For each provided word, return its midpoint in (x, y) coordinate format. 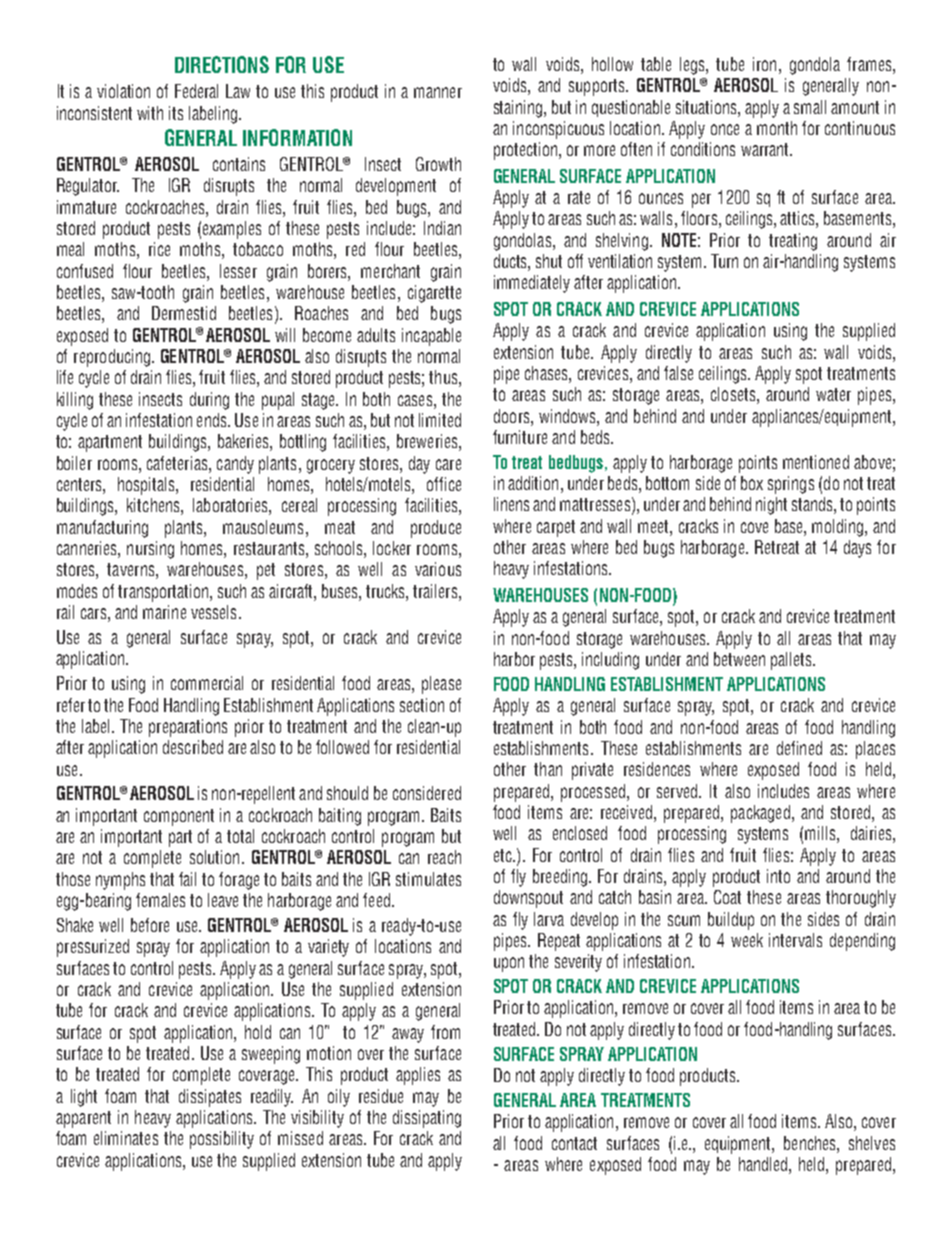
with (150, 113)
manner (438, 92)
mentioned (816, 462)
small (810, 107)
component (179, 817)
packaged (760, 814)
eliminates (126, 1138)
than (548, 769)
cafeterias (178, 463)
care (448, 464)
